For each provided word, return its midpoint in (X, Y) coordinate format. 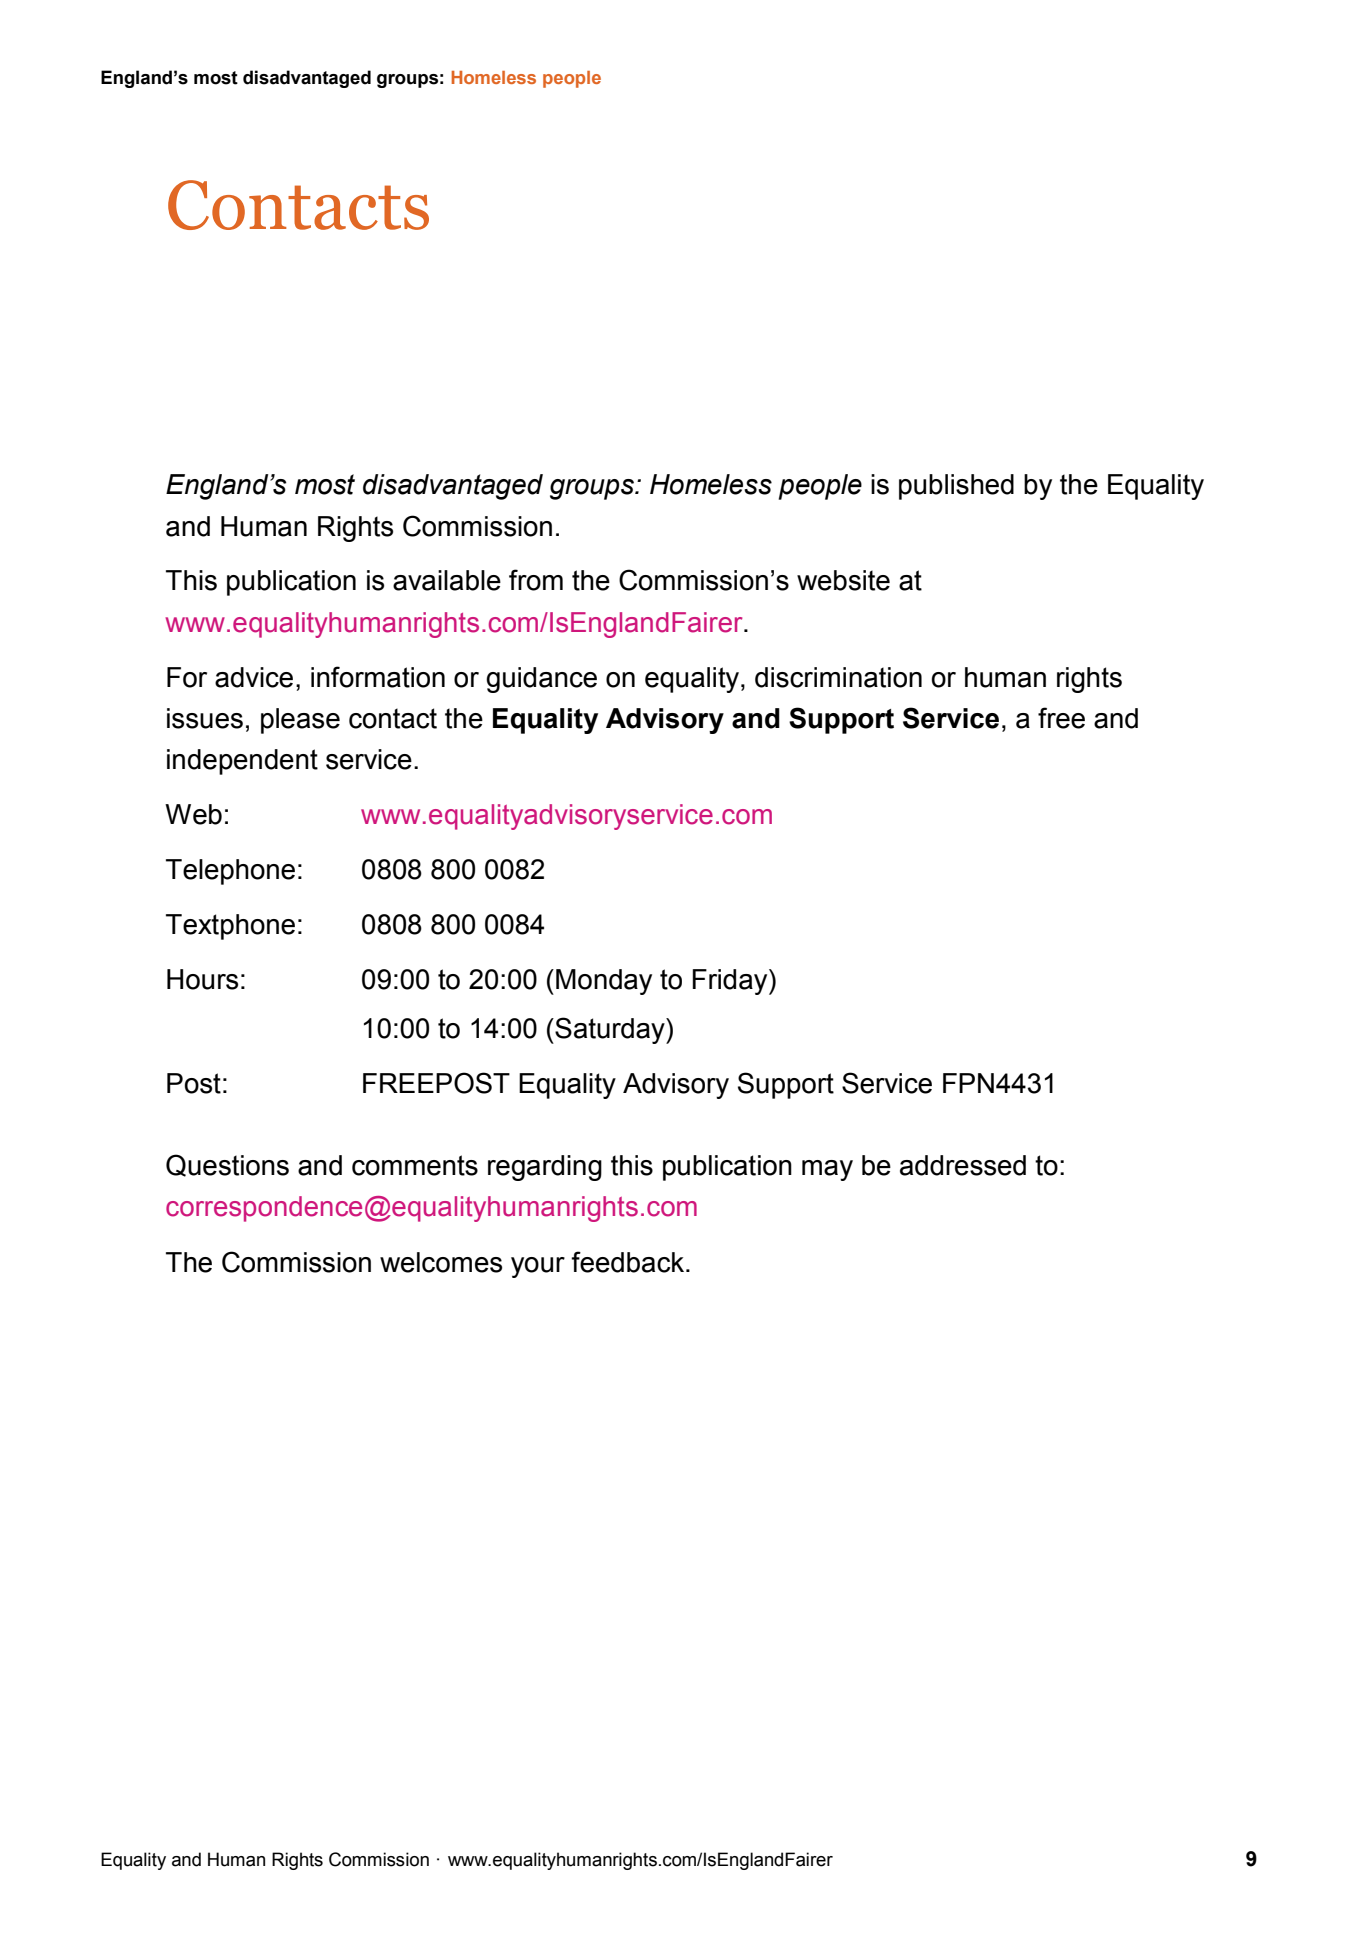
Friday (731, 982)
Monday (604, 982)
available (447, 580)
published (956, 487)
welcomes (441, 1262)
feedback (629, 1262)
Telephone (230, 872)
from (536, 580)
